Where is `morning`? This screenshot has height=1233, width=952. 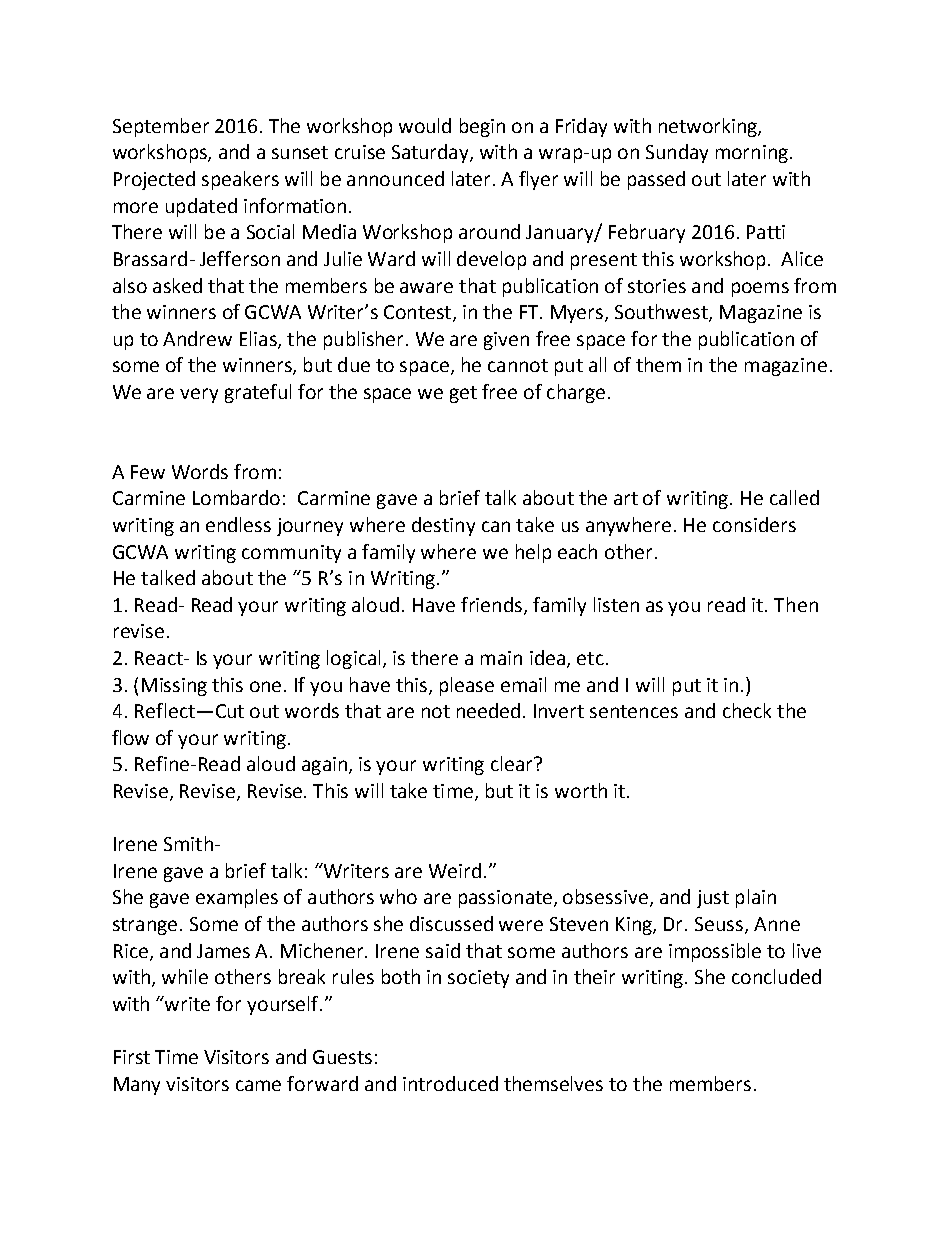 morning is located at coordinates (752, 154).
